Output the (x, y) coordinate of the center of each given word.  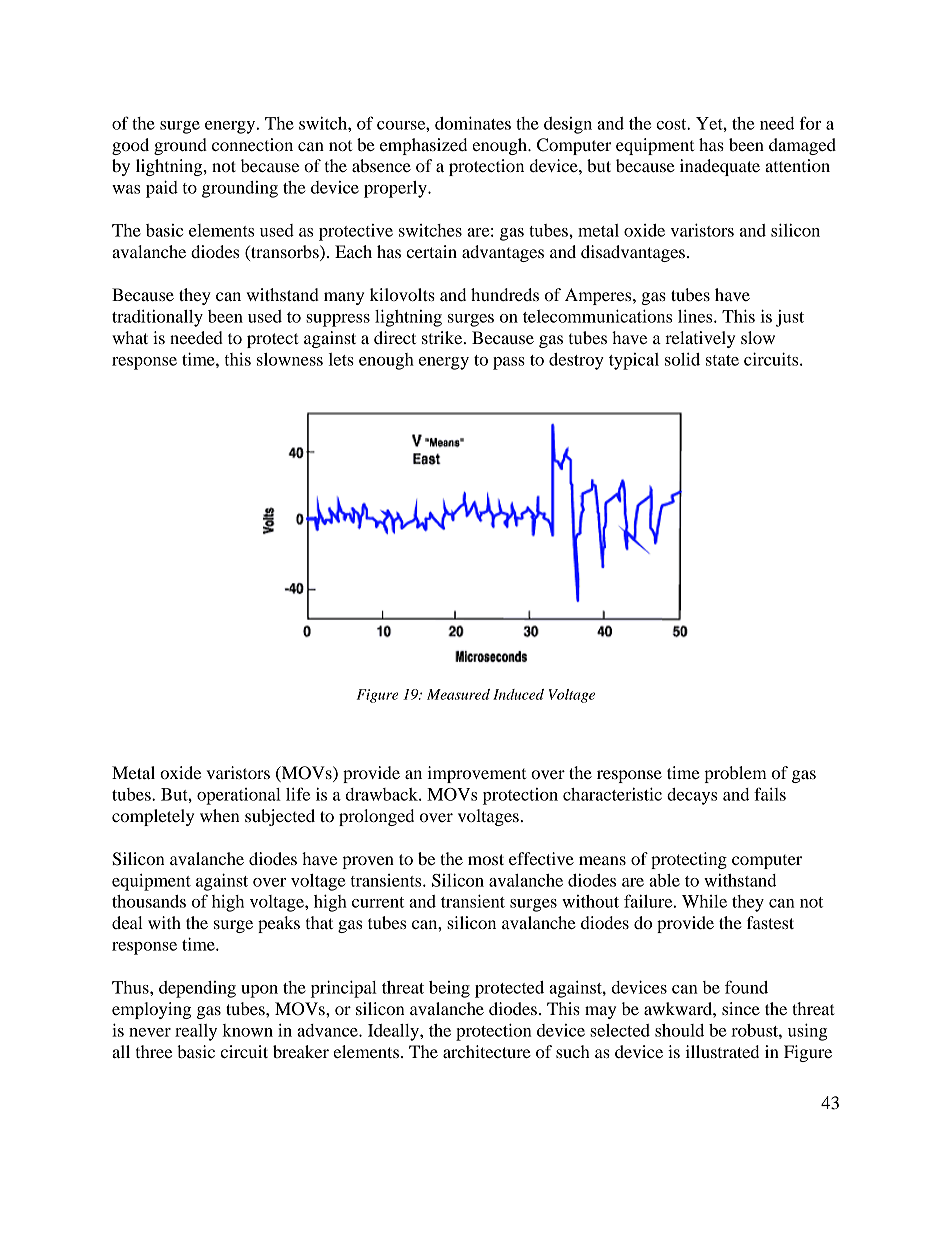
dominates (473, 123)
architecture (487, 1051)
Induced (518, 694)
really (196, 1032)
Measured (458, 694)
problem (735, 774)
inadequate (720, 167)
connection (252, 144)
